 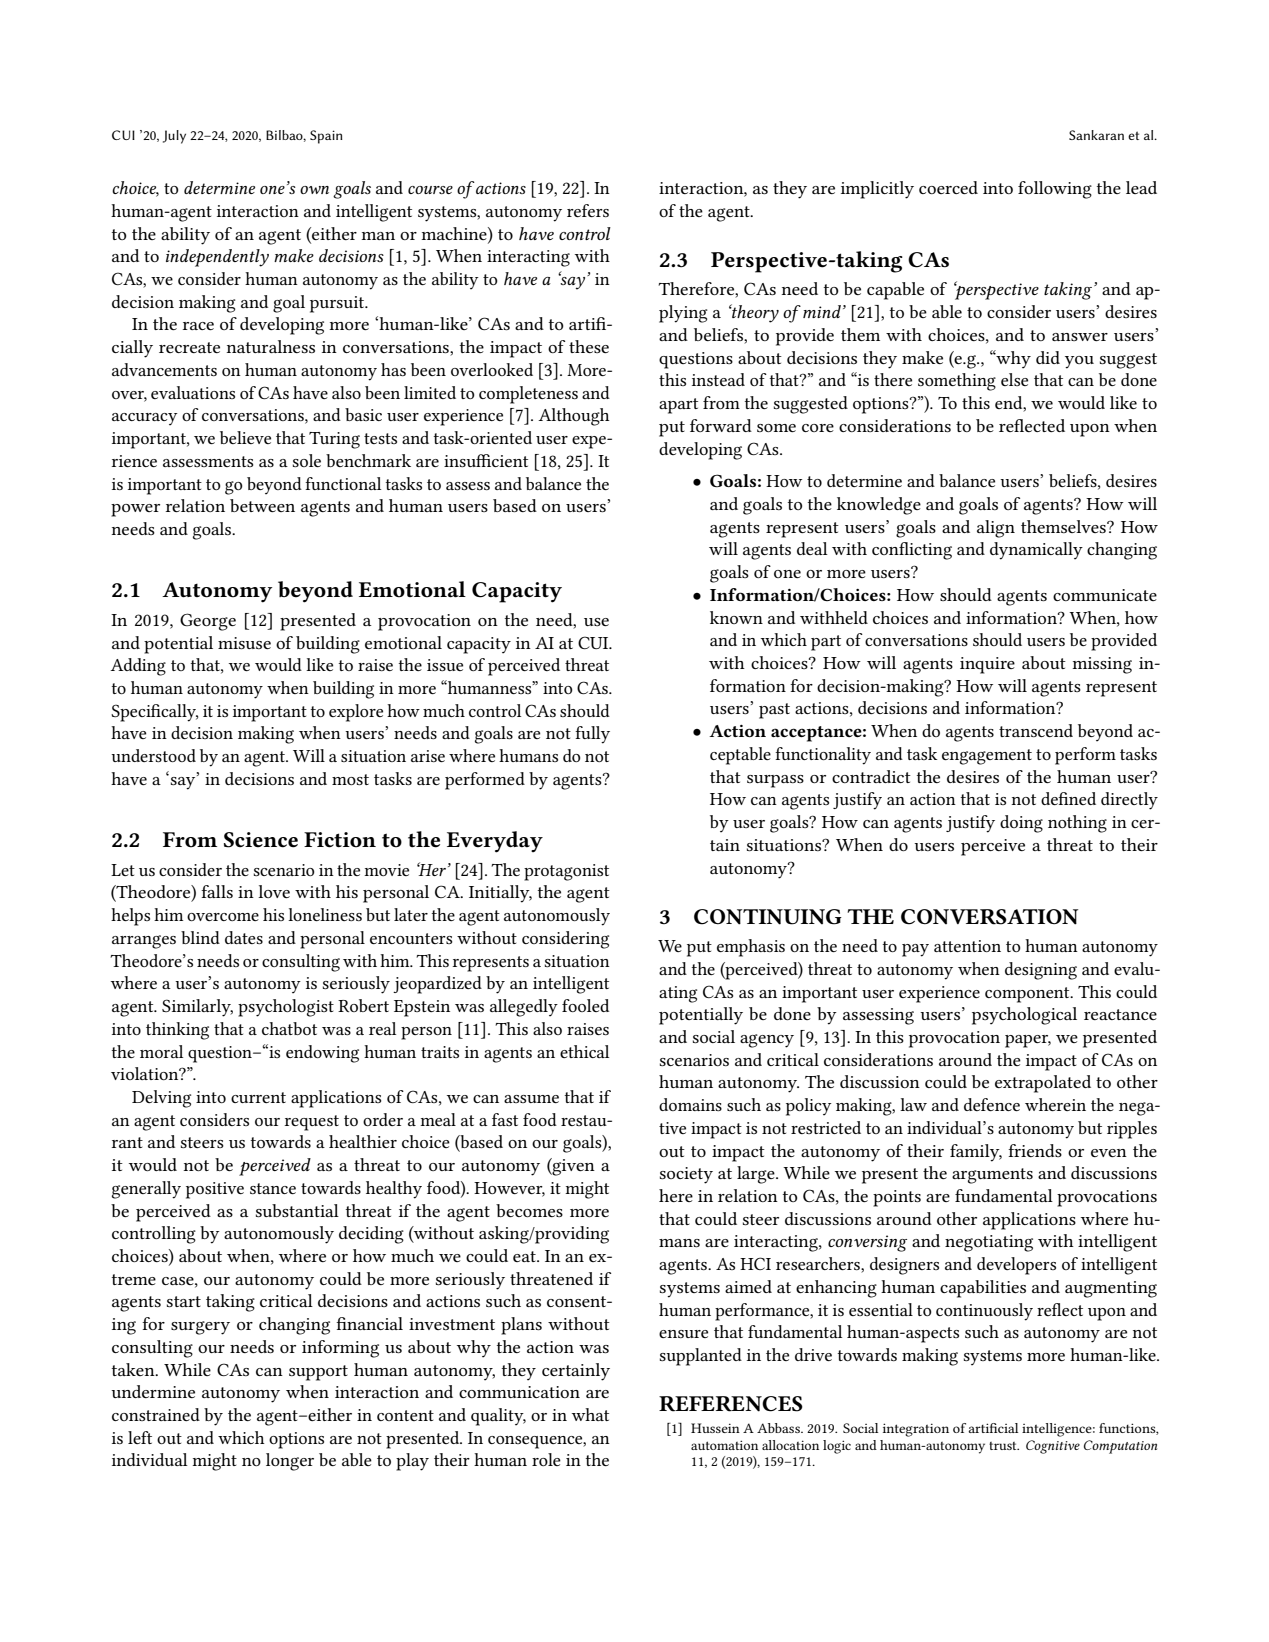 I want to click on align, so click(x=996, y=529).
